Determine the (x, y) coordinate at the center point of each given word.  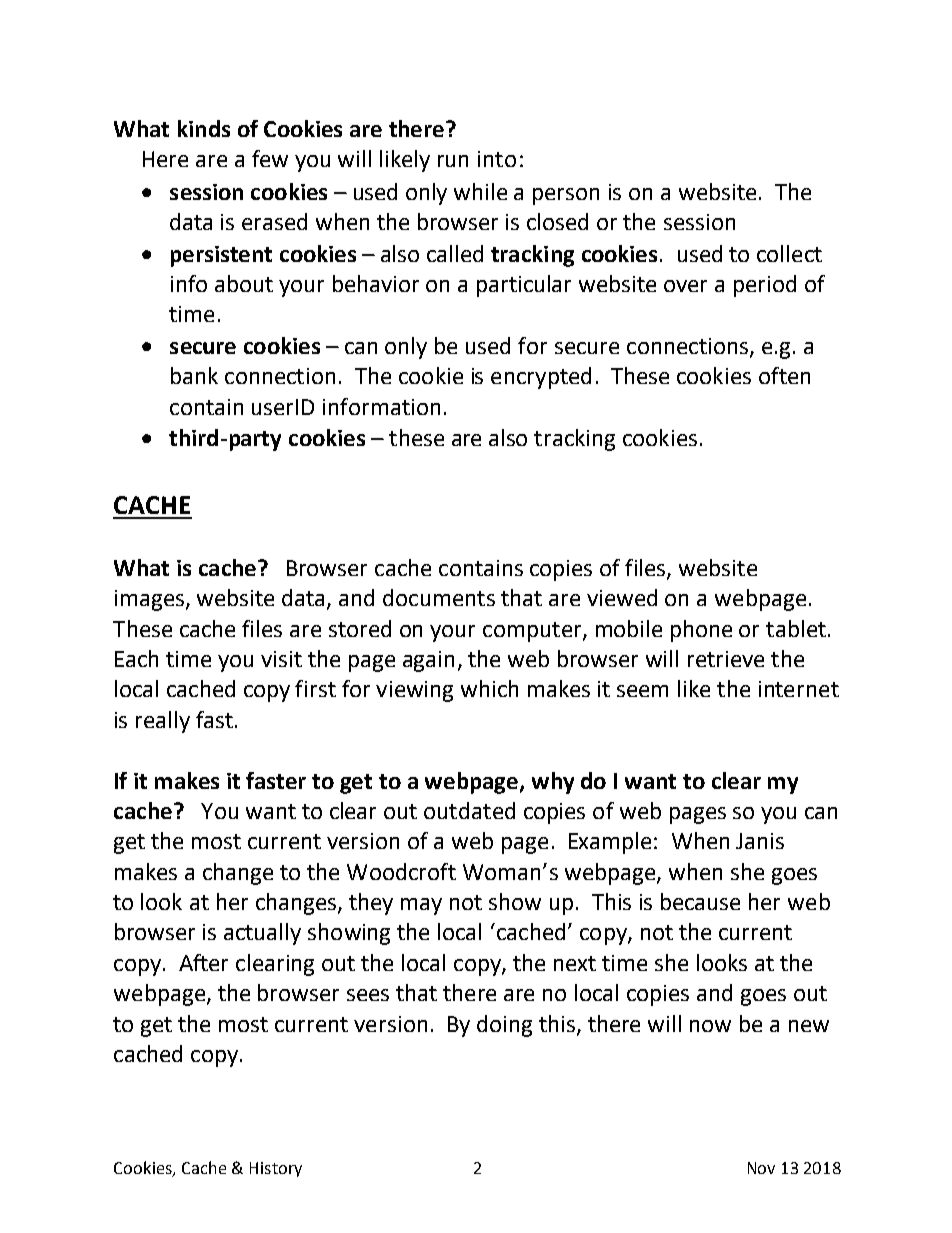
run (453, 161)
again (428, 661)
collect (789, 253)
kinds (204, 128)
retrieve (726, 659)
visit (281, 659)
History (276, 1169)
